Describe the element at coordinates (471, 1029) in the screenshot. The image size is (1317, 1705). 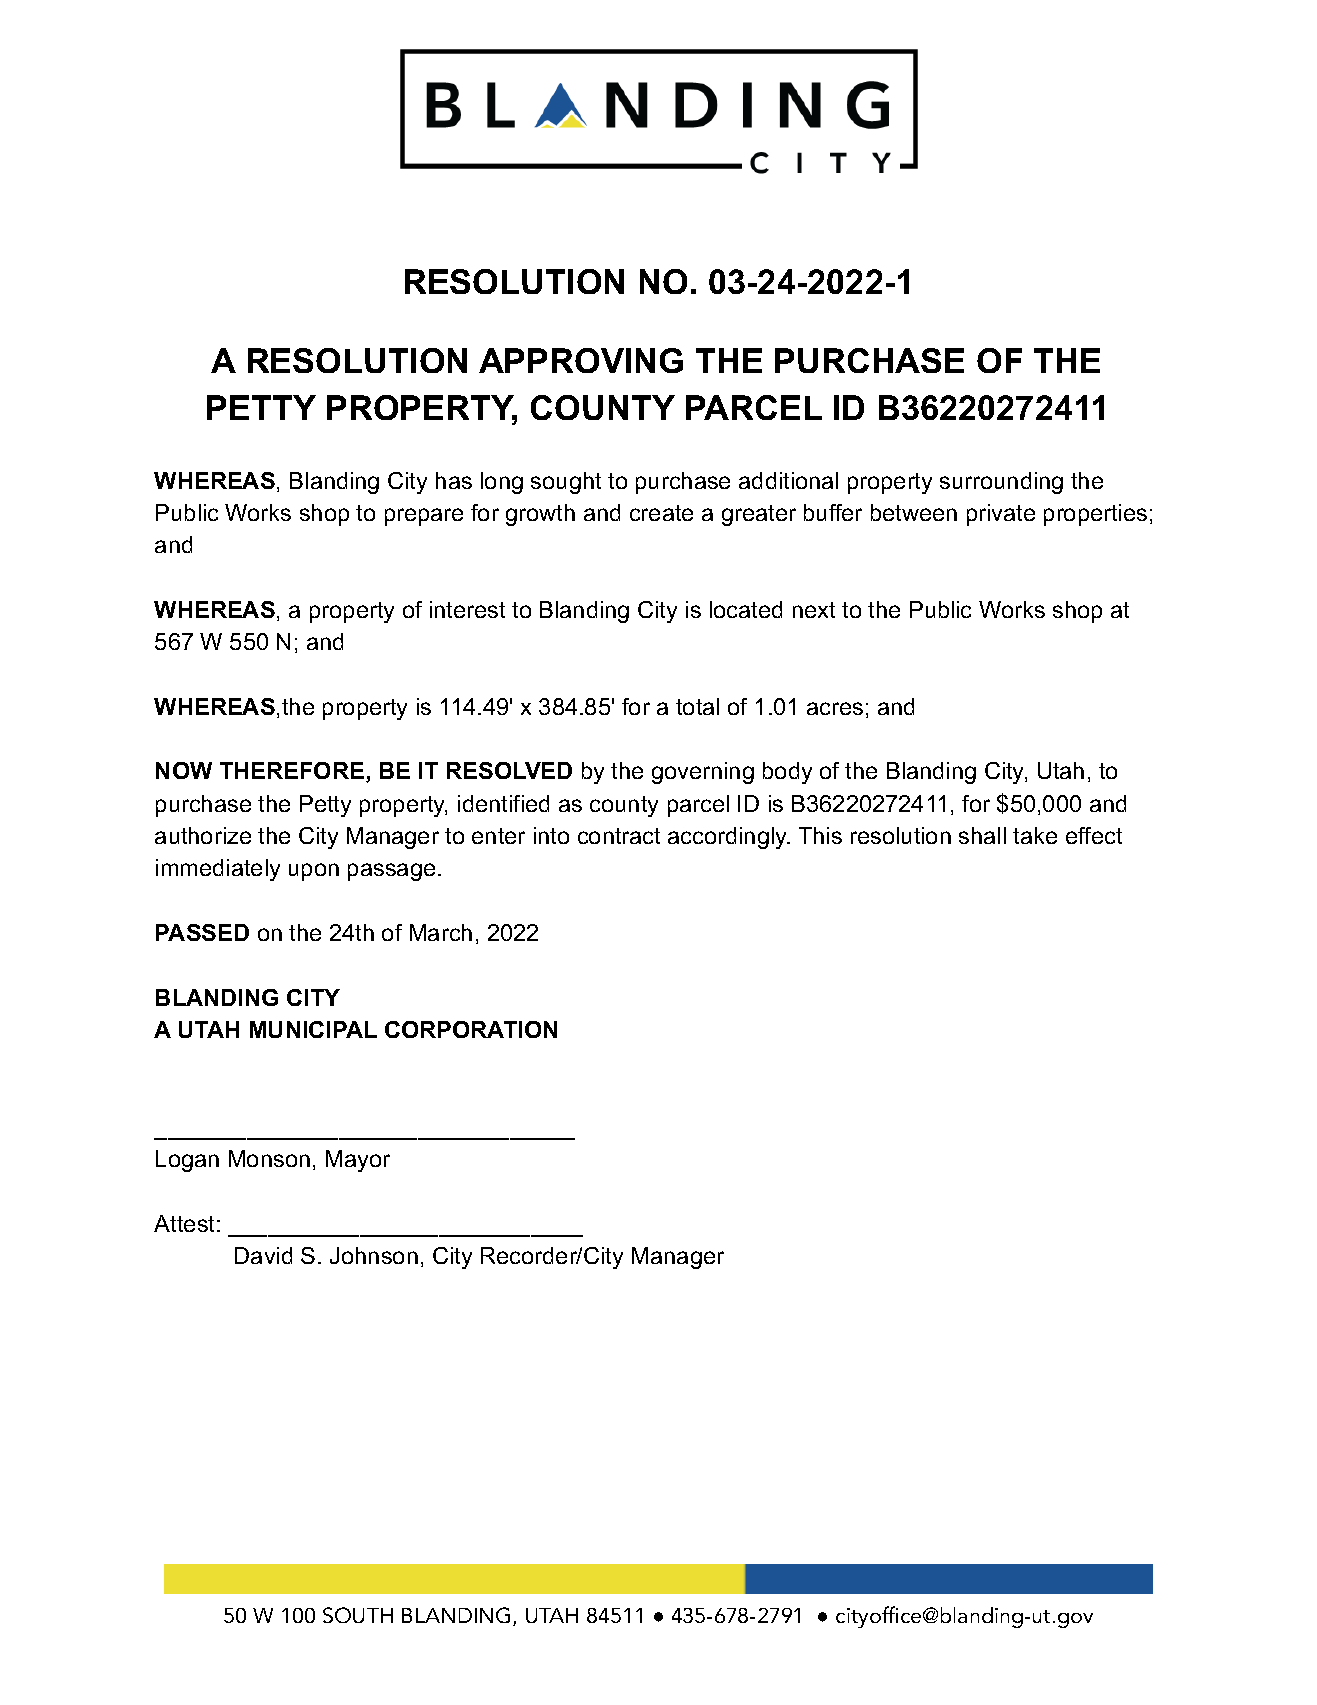
I see `CORPORATION` at that location.
